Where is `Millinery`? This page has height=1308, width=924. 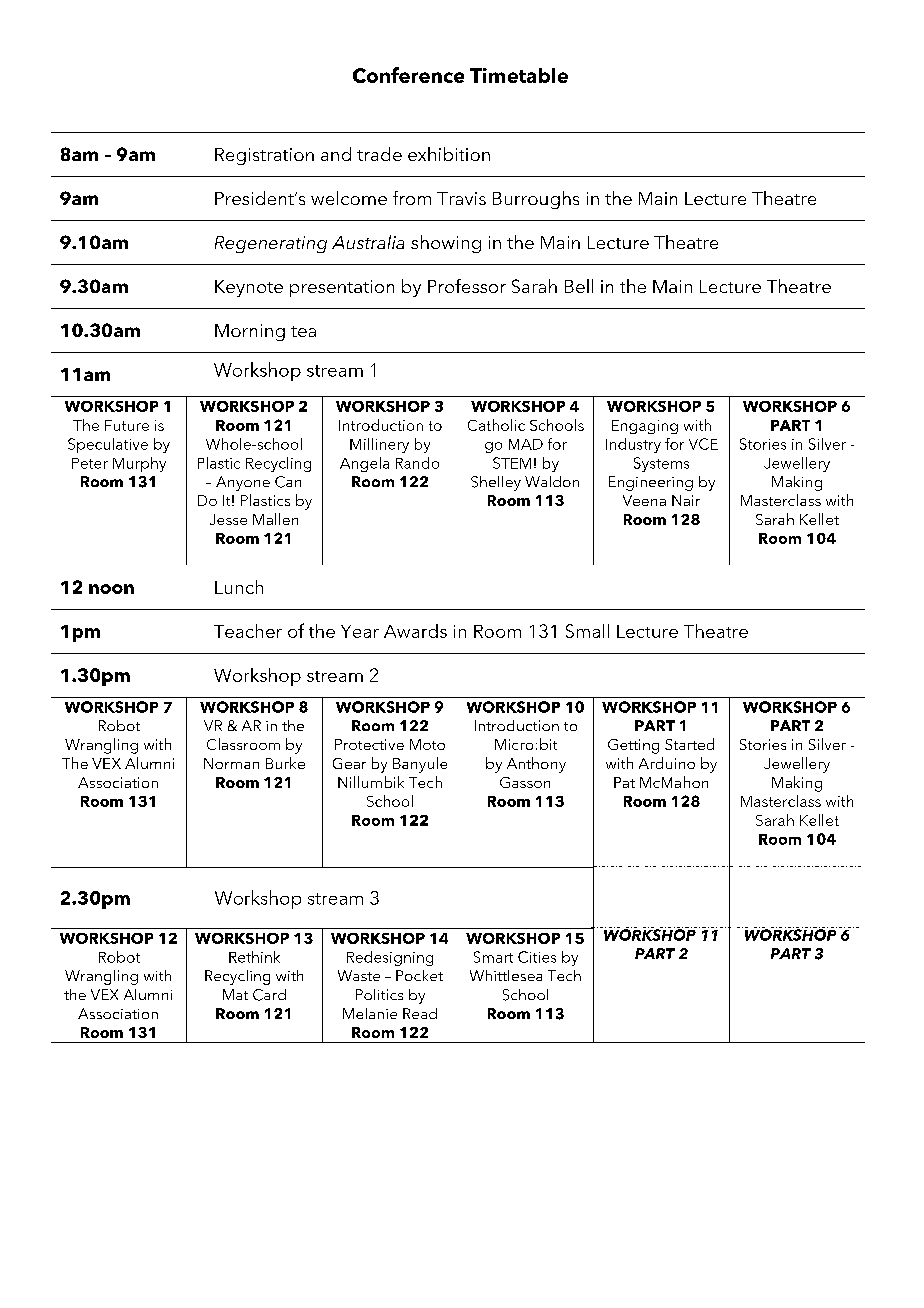
Millinery is located at coordinates (379, 445).
